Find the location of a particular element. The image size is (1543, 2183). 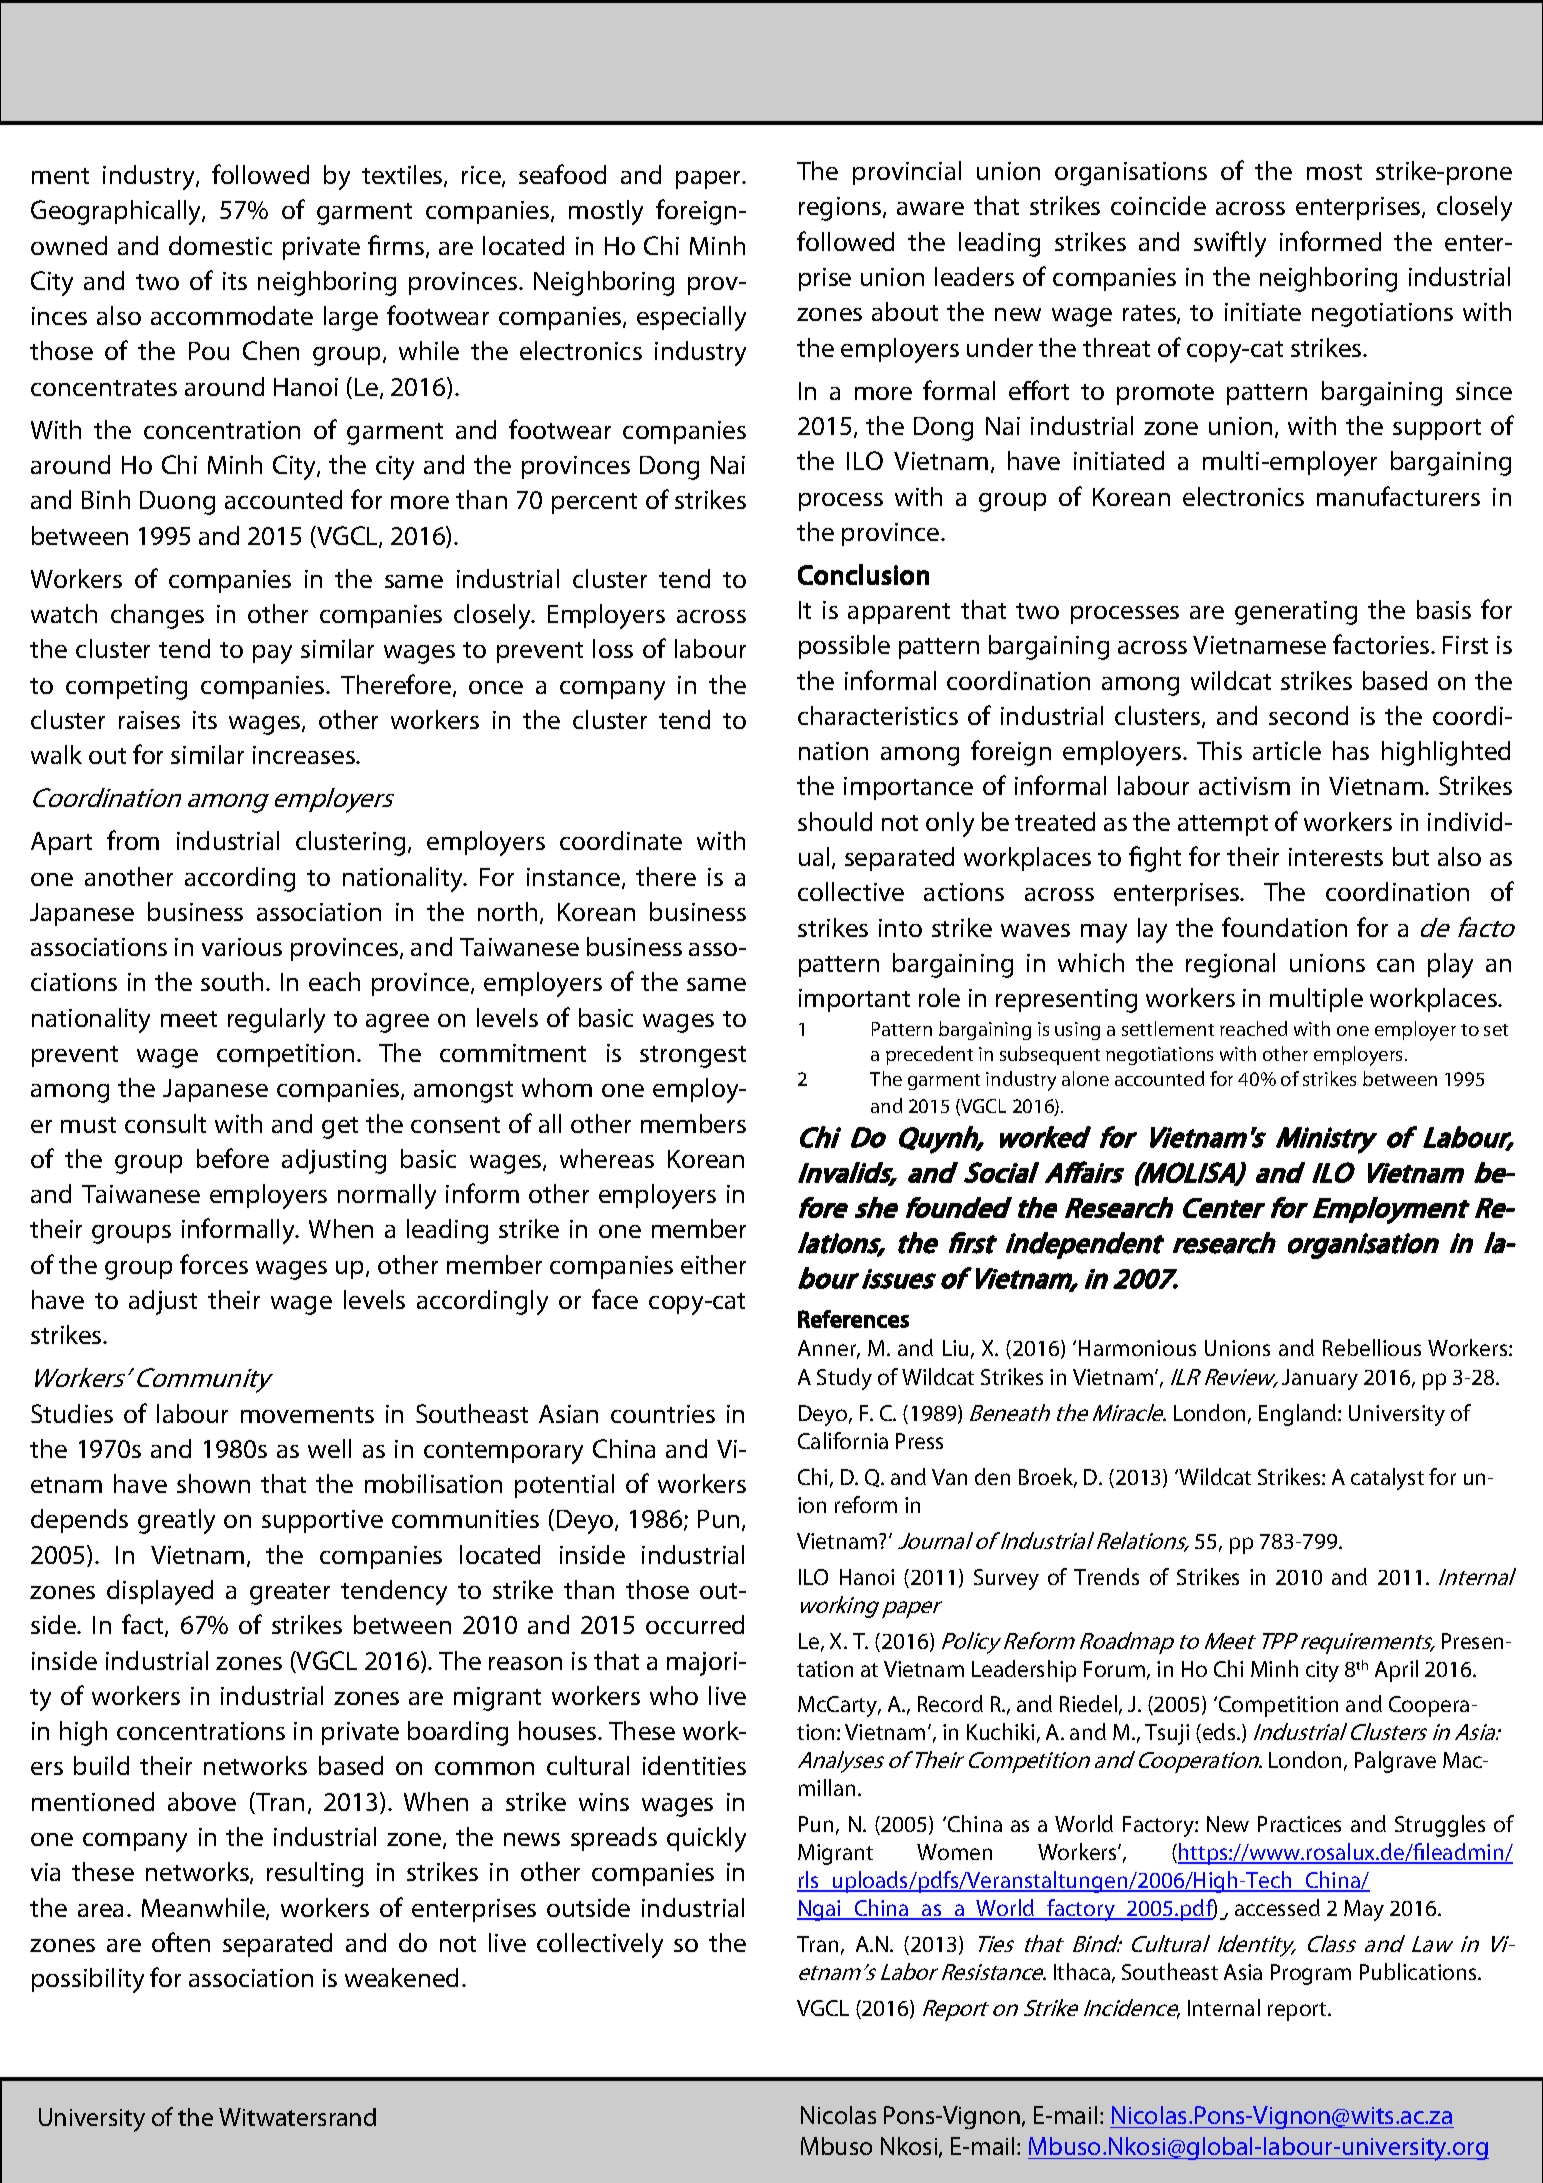

California is located at coordinates (843, 1440).
